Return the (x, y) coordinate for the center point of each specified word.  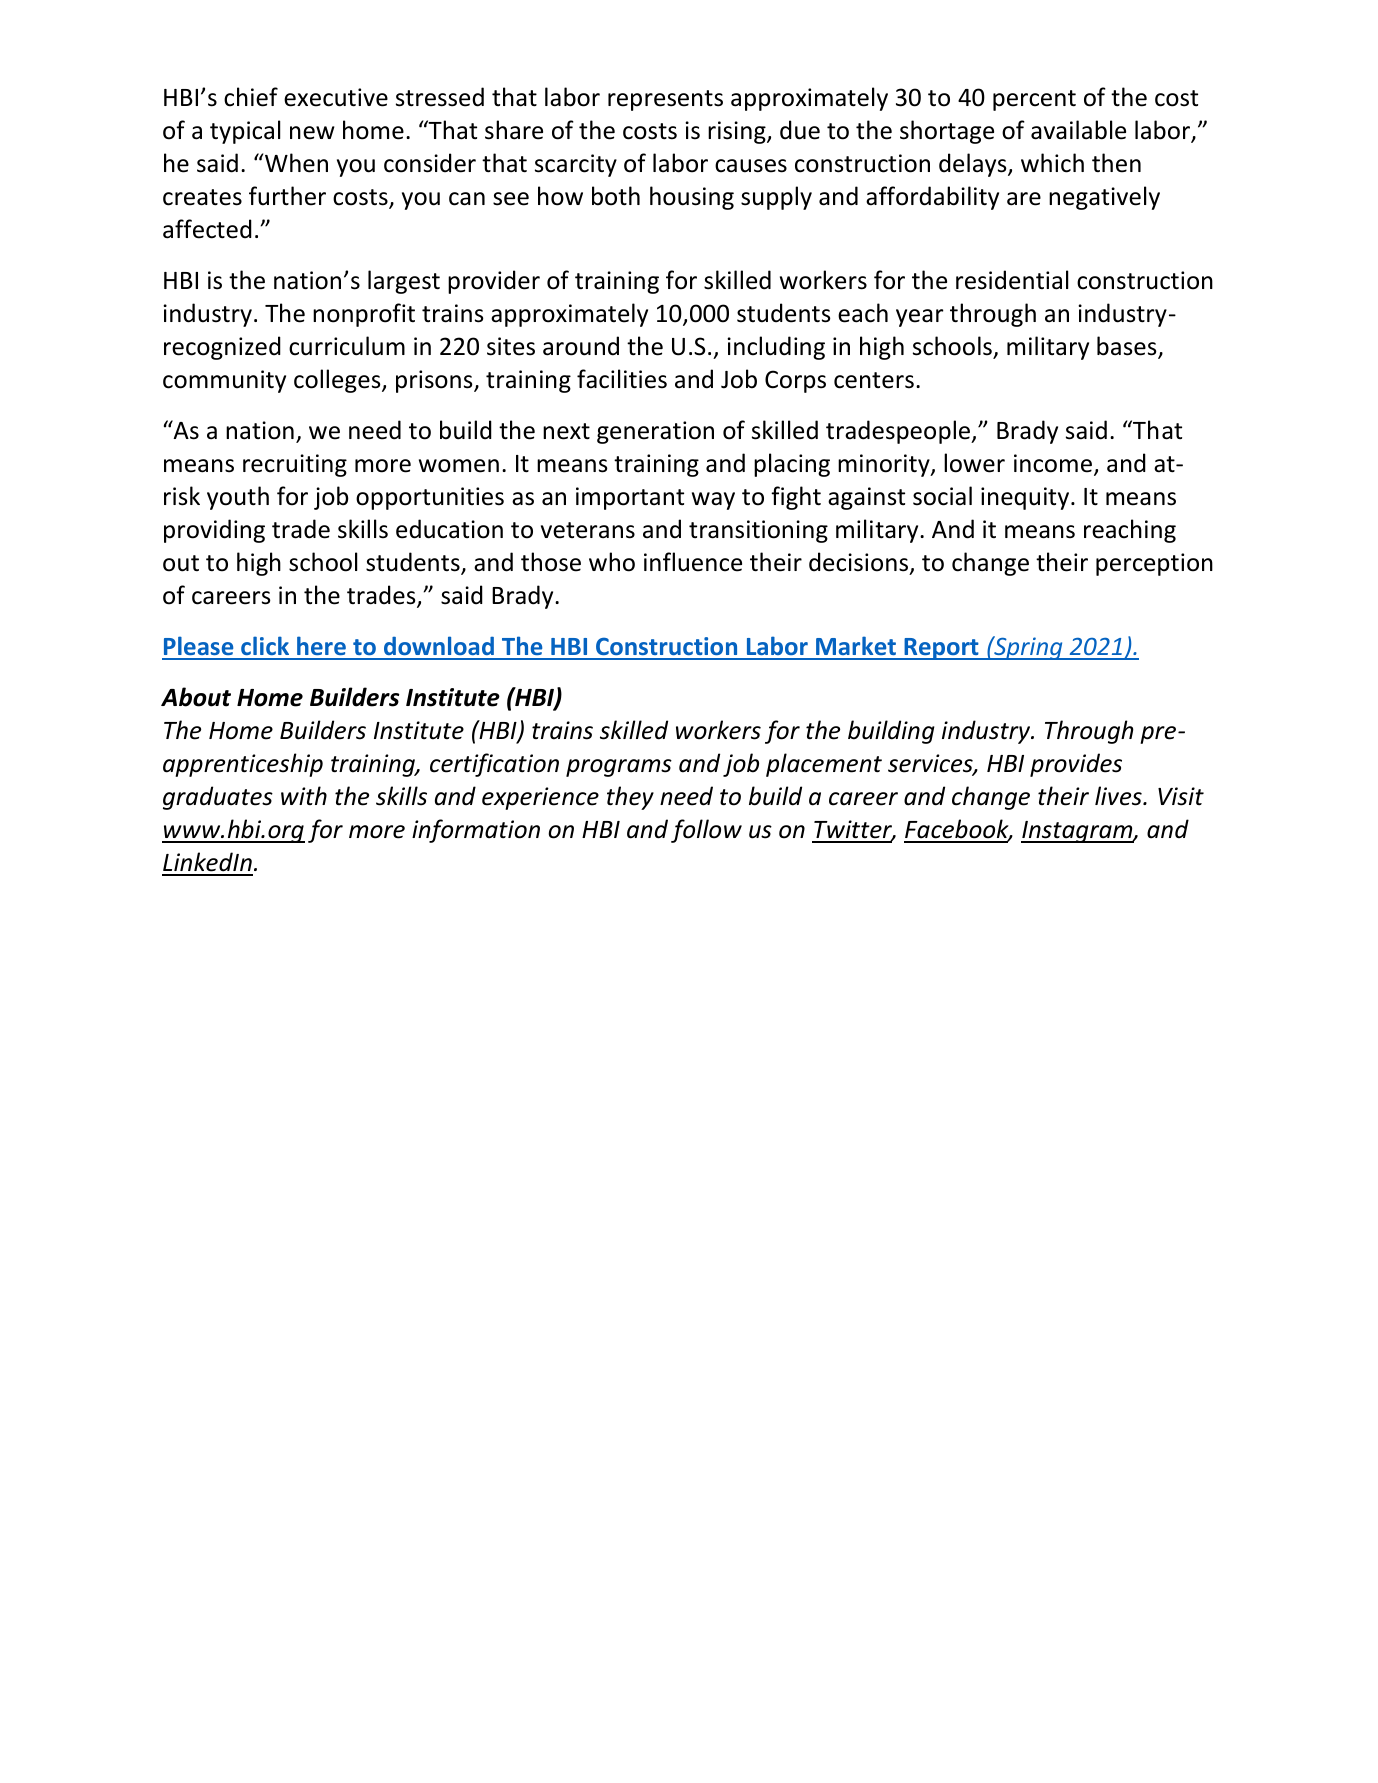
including (776, 348)
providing (214, 531)
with (304, 795)
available (1078, 130)
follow (706, 831)
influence (693, 562)
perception (1154, 564)
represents (665, 100)
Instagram (1078, 832)
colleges (338, 381)
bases (1128, 347)
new (312, 133)
